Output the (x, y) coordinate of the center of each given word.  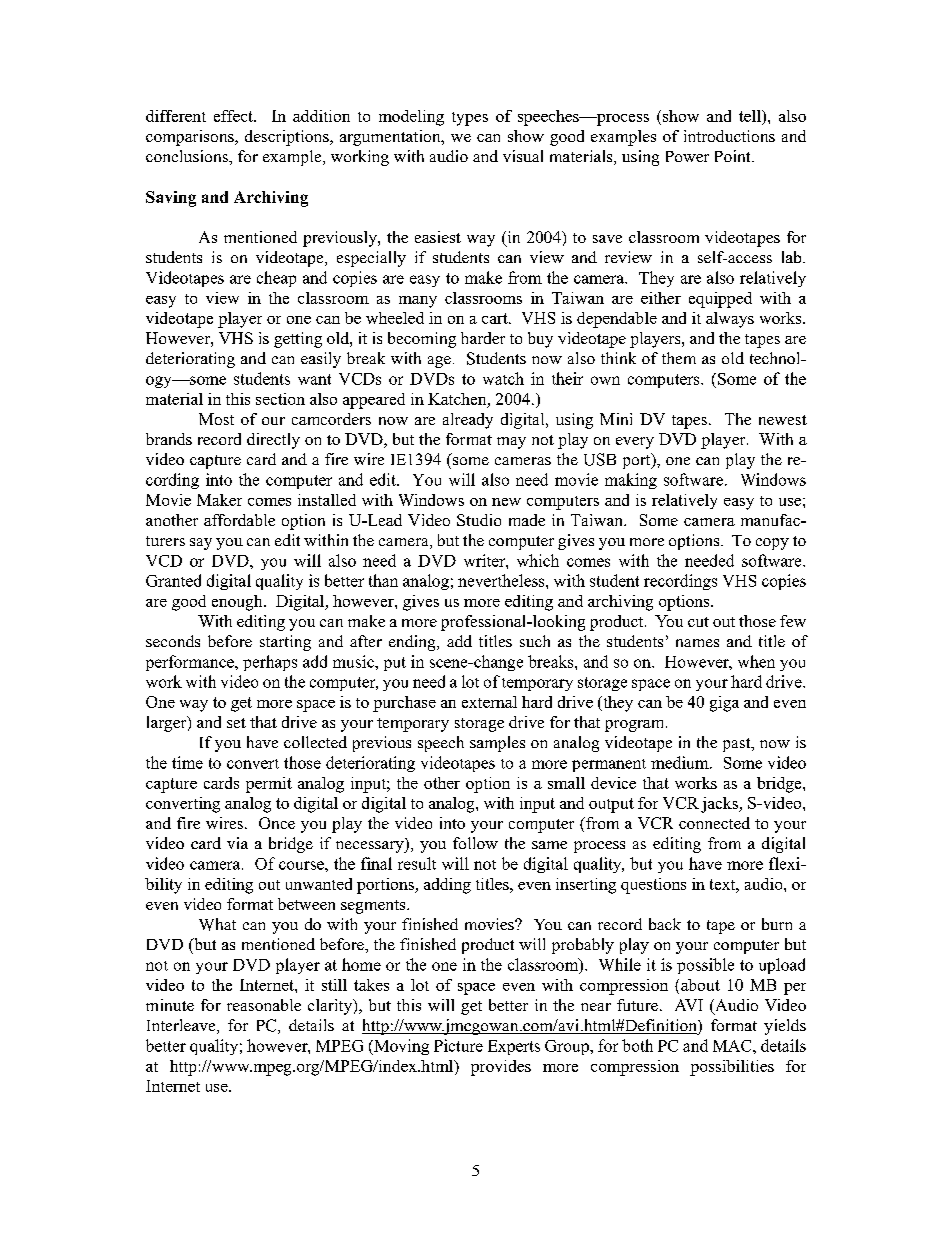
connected (714, 823)
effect (234, 116)
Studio (479, 520)
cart (496, 318)
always (730, 320)
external (489, 702)
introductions (729, 136)
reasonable (264, 1005)
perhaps (270, 663)
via (237, 843)
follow (475, 843)
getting (298, 340)
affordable (239, 520)
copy (772, 544)
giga (724, 704)
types (470, 119)
